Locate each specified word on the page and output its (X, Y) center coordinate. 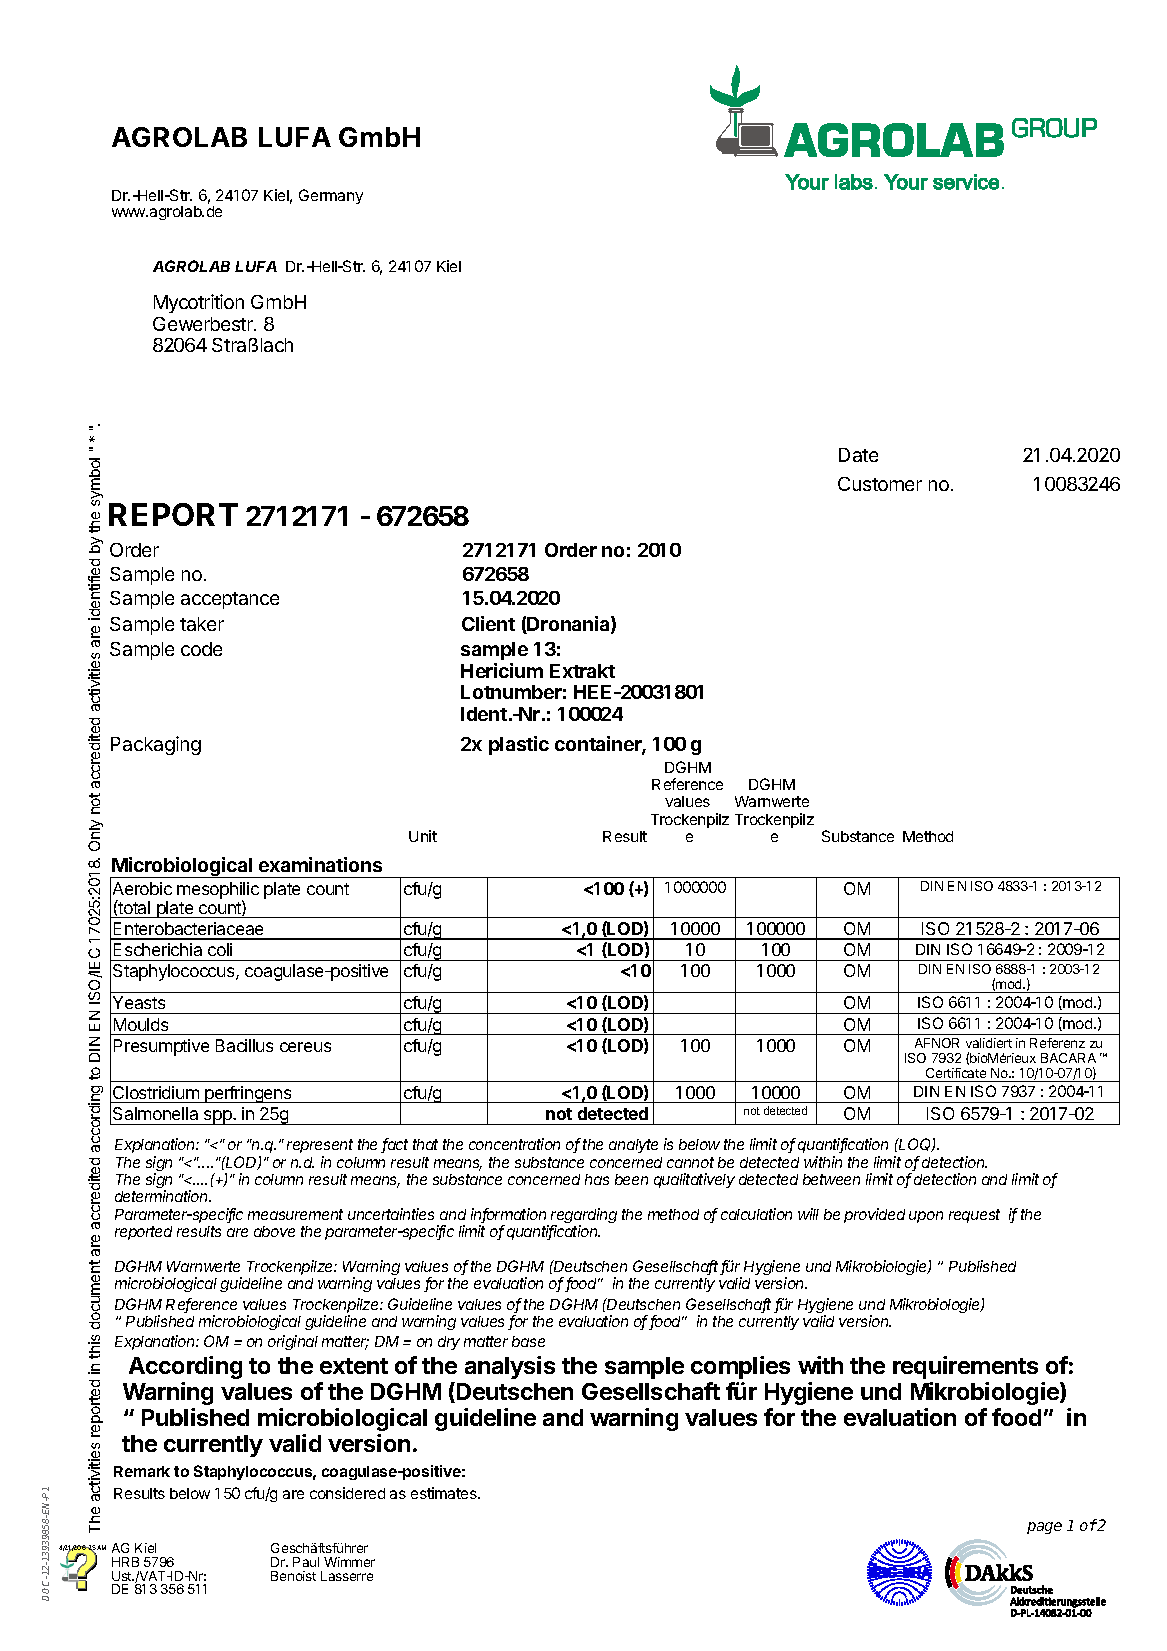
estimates (445, 1493)
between (831, 1179)
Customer (880, 484)
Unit (423, 836)
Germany (331, 196)
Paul (306, 1562)
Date (858, 455)
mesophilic (218, 891)
